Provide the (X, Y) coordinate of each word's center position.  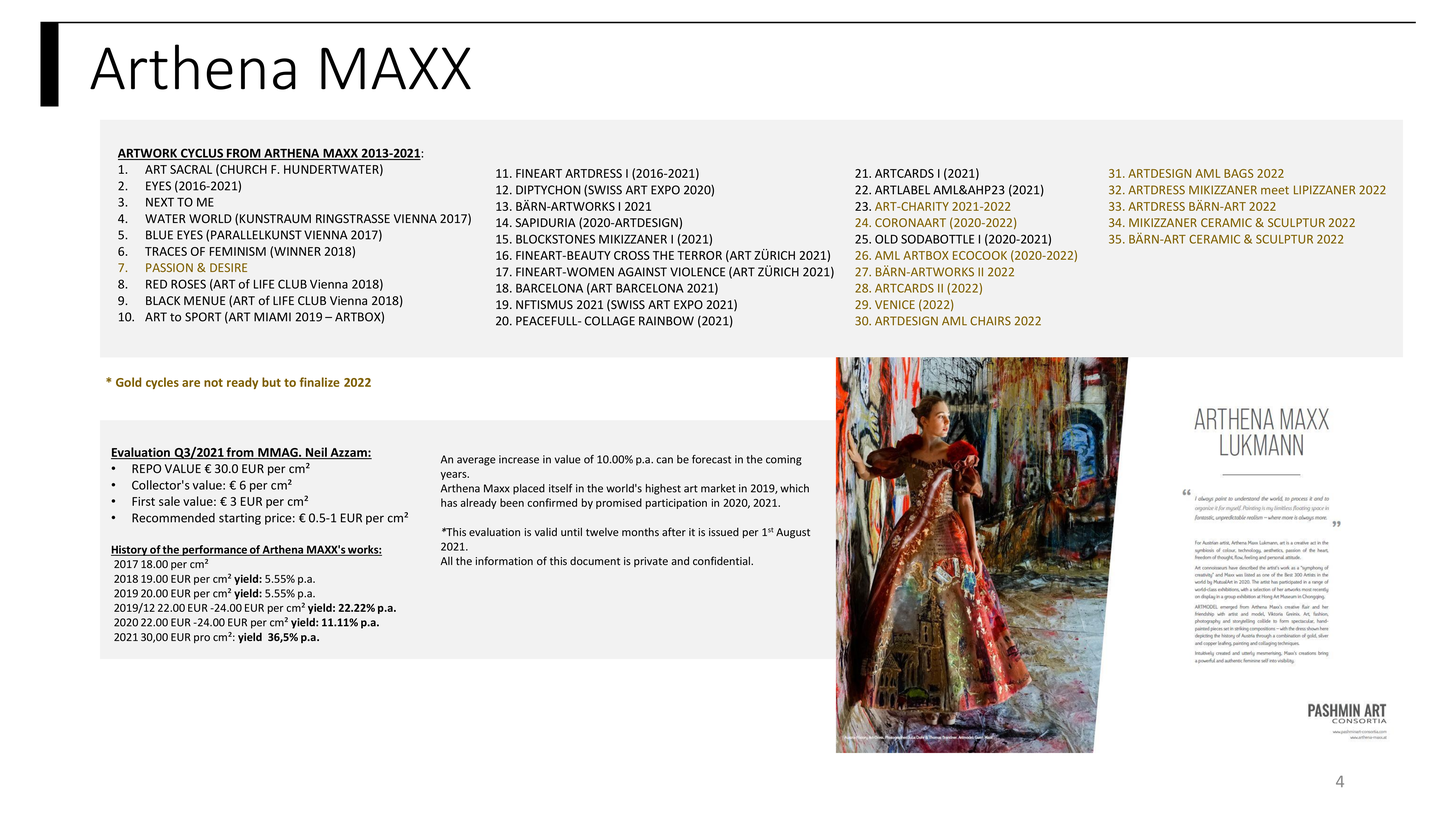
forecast (711, 459)
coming (784, 460)
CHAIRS (990, 321)
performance (214, 550)
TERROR (699, 255)
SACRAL (191, 169)
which (794, 488)
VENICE (895, 304)
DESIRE (228, 267)
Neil (316, 453)
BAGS (1239, 173)
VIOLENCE (697, 272)
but (271, 382)
